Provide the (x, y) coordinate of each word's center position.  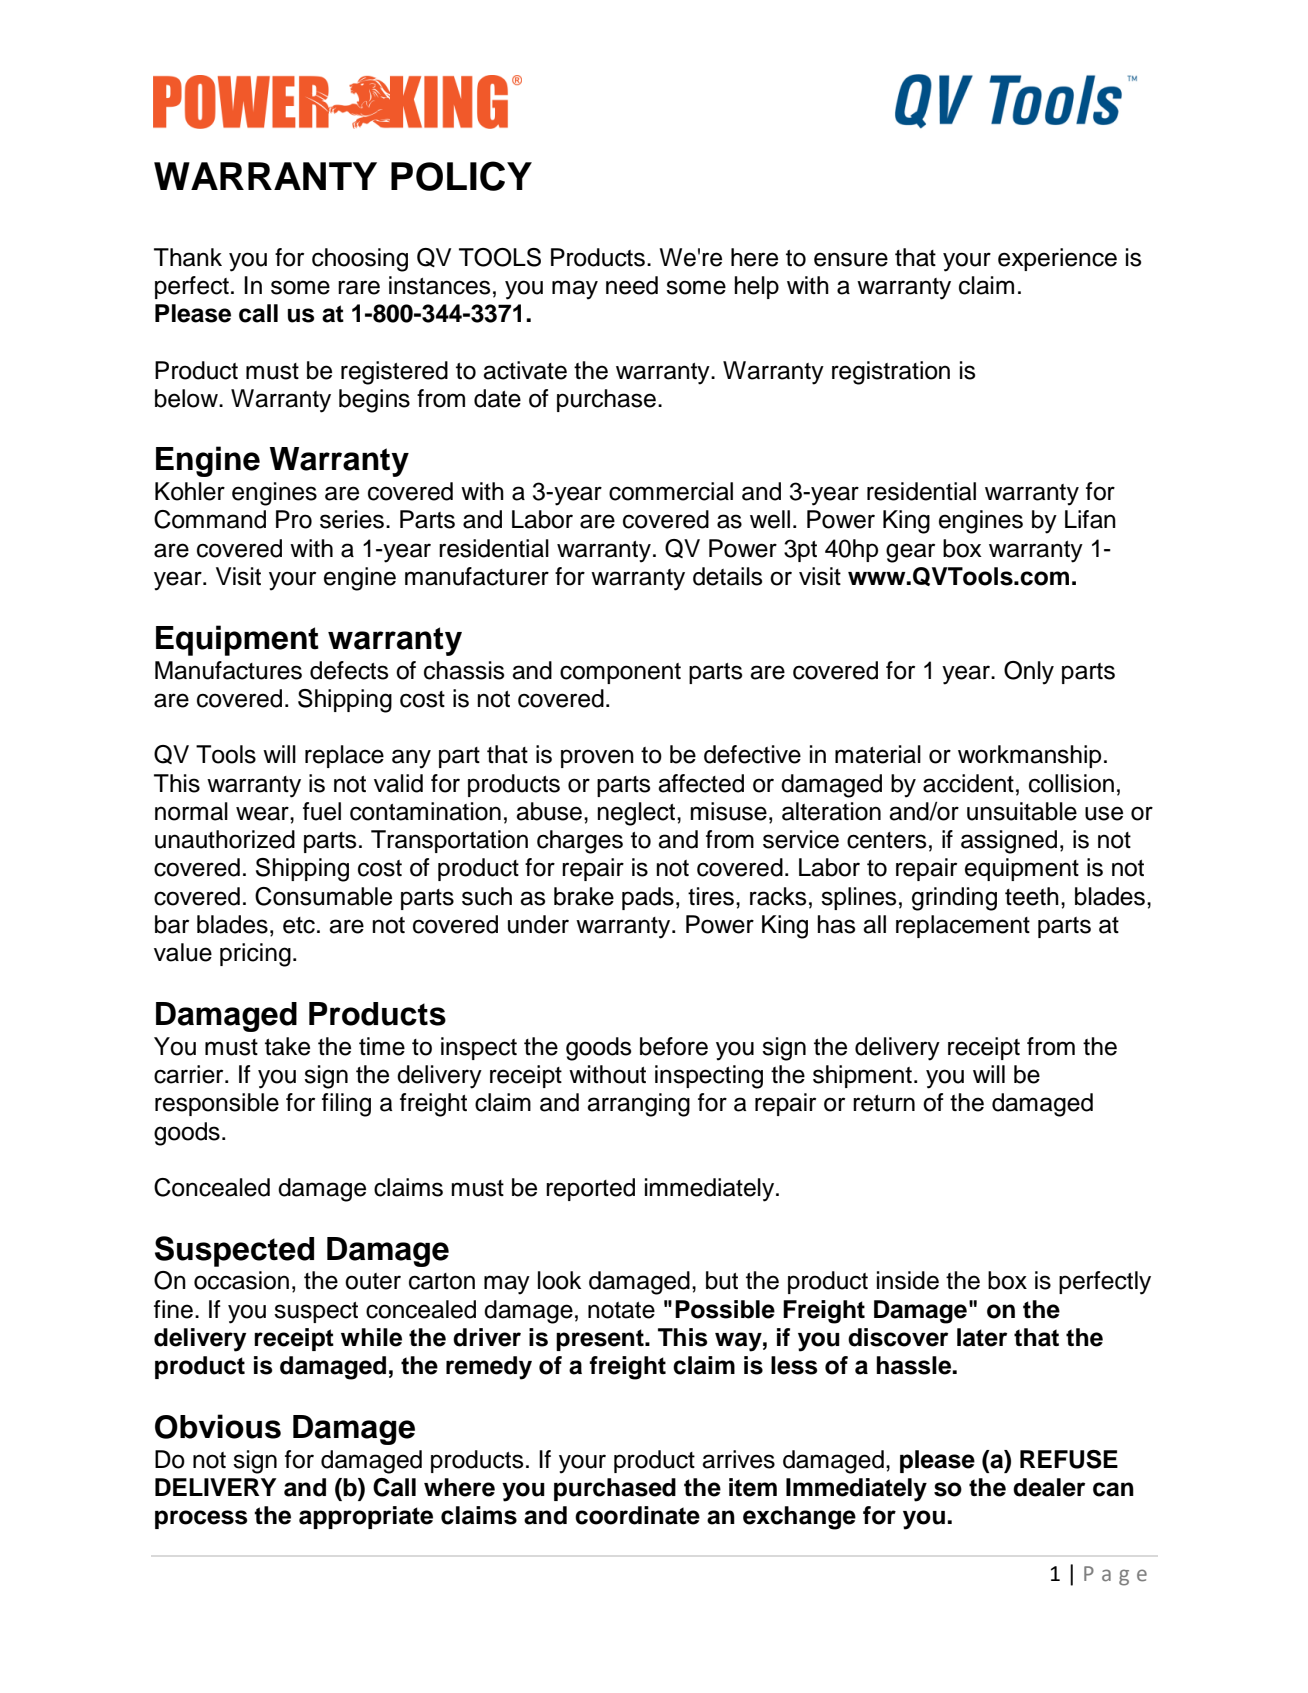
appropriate (366, 1517)
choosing (360, 260)
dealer (1049, 1487)
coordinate (637, 1515)
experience (1057, 259)
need (632, 285)
